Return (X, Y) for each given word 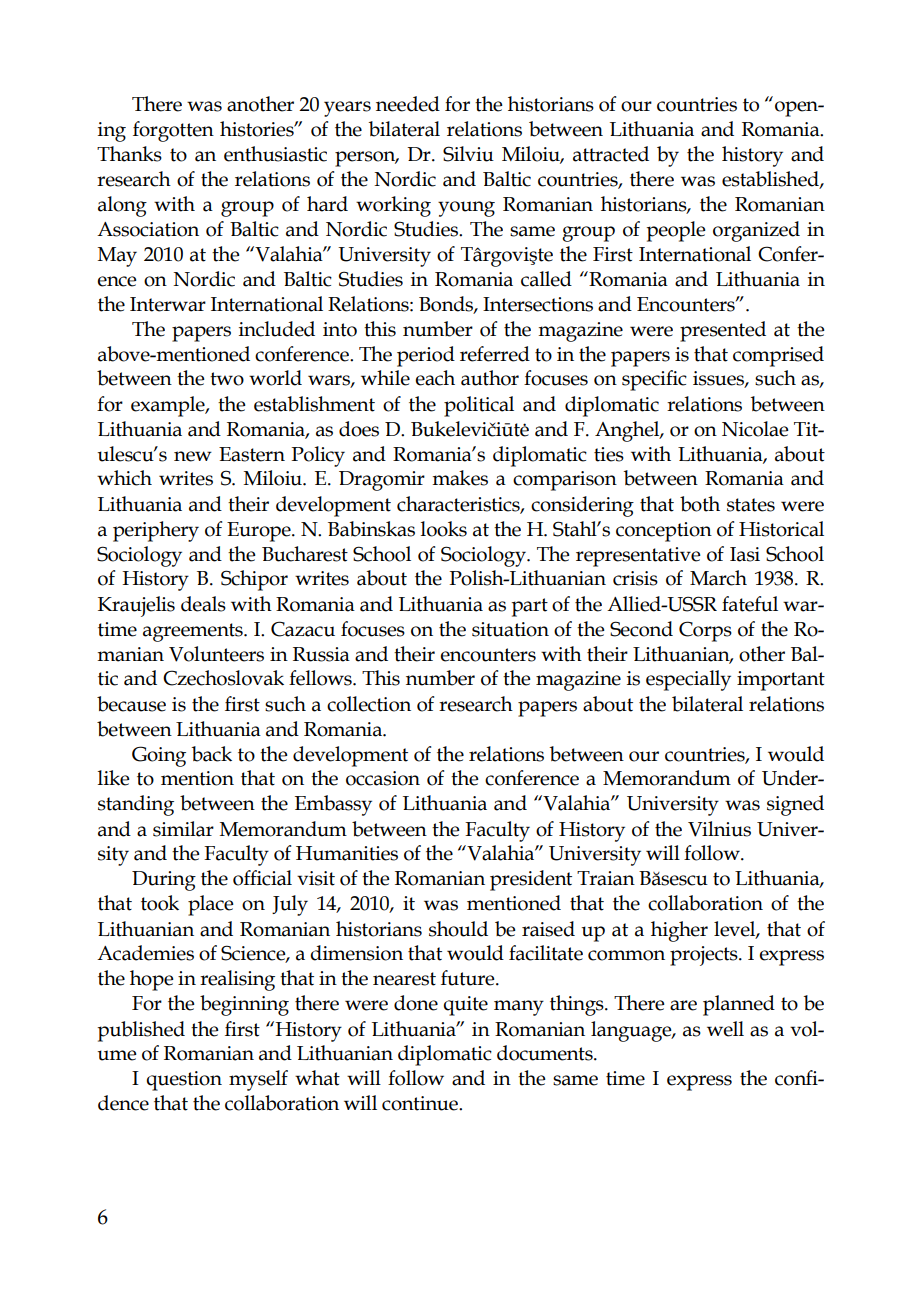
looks (444, 529)
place (211, 905)
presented (723, 331)
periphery (156, 531)
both (700, 504)
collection (369, 704)
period (426, 356)
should (458, 929)
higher (679, 931)
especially (688, 680)
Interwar (168, 304)
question (184, 1081)
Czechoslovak (223, 678)
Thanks (129, 154)
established (771, 179)
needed (408, 104)
